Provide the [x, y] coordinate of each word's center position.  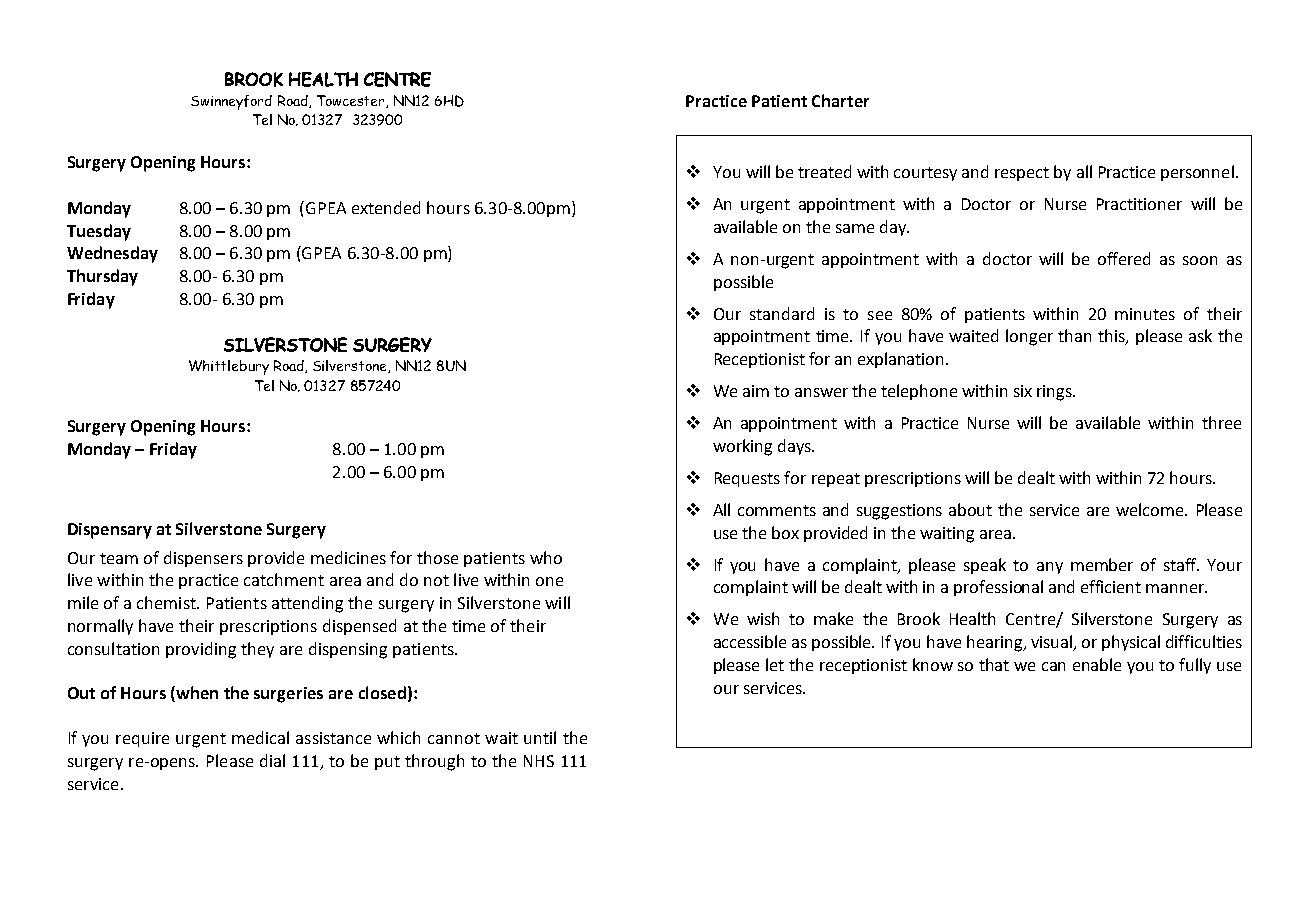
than [1074, 335]
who [546, 557]
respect [1022, 174]
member [1102, 564]
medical [260, 737]
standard [782, 313]
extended [386, 207]
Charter [840, 100]
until [540, 737]
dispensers [203, 559]
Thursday [102, 277]
